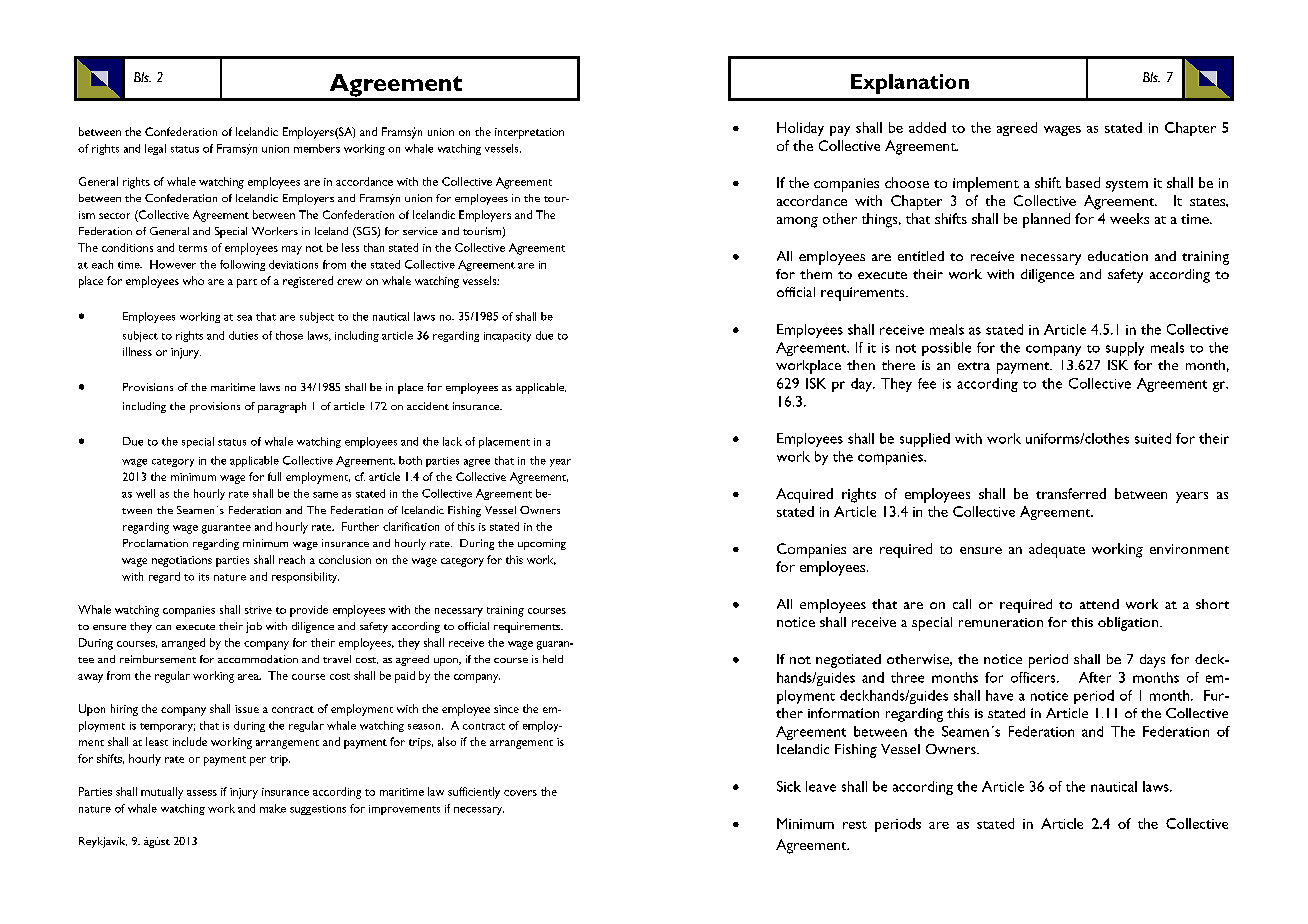 This page has height=924, width=1308. What do you see at coordinates (1118, 256) in the page?
I see `education` at bounding box center [1118, 256].
